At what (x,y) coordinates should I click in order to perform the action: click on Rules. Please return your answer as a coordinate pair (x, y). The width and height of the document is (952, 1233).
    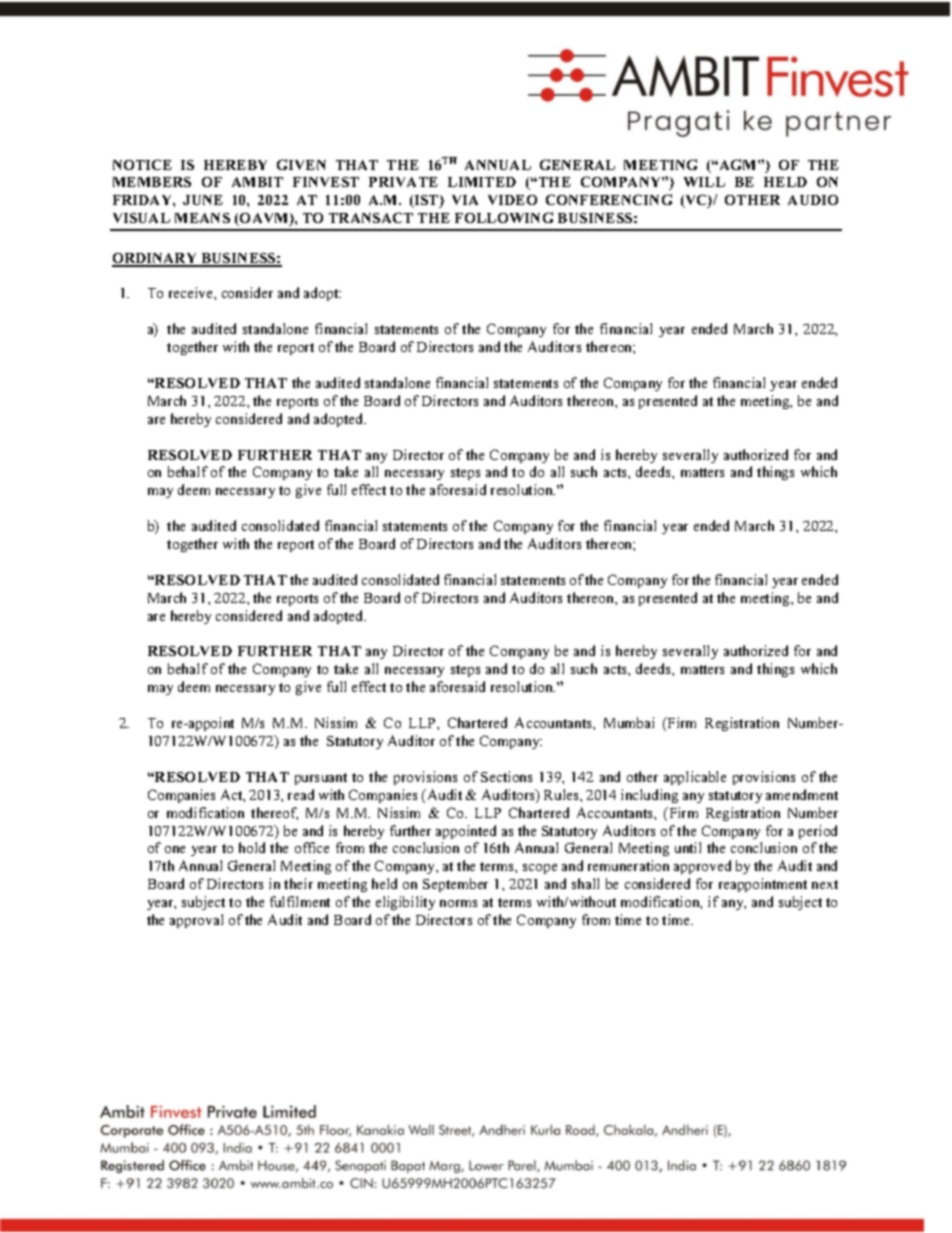
    Looking at the image, I should click on (562, 794).
